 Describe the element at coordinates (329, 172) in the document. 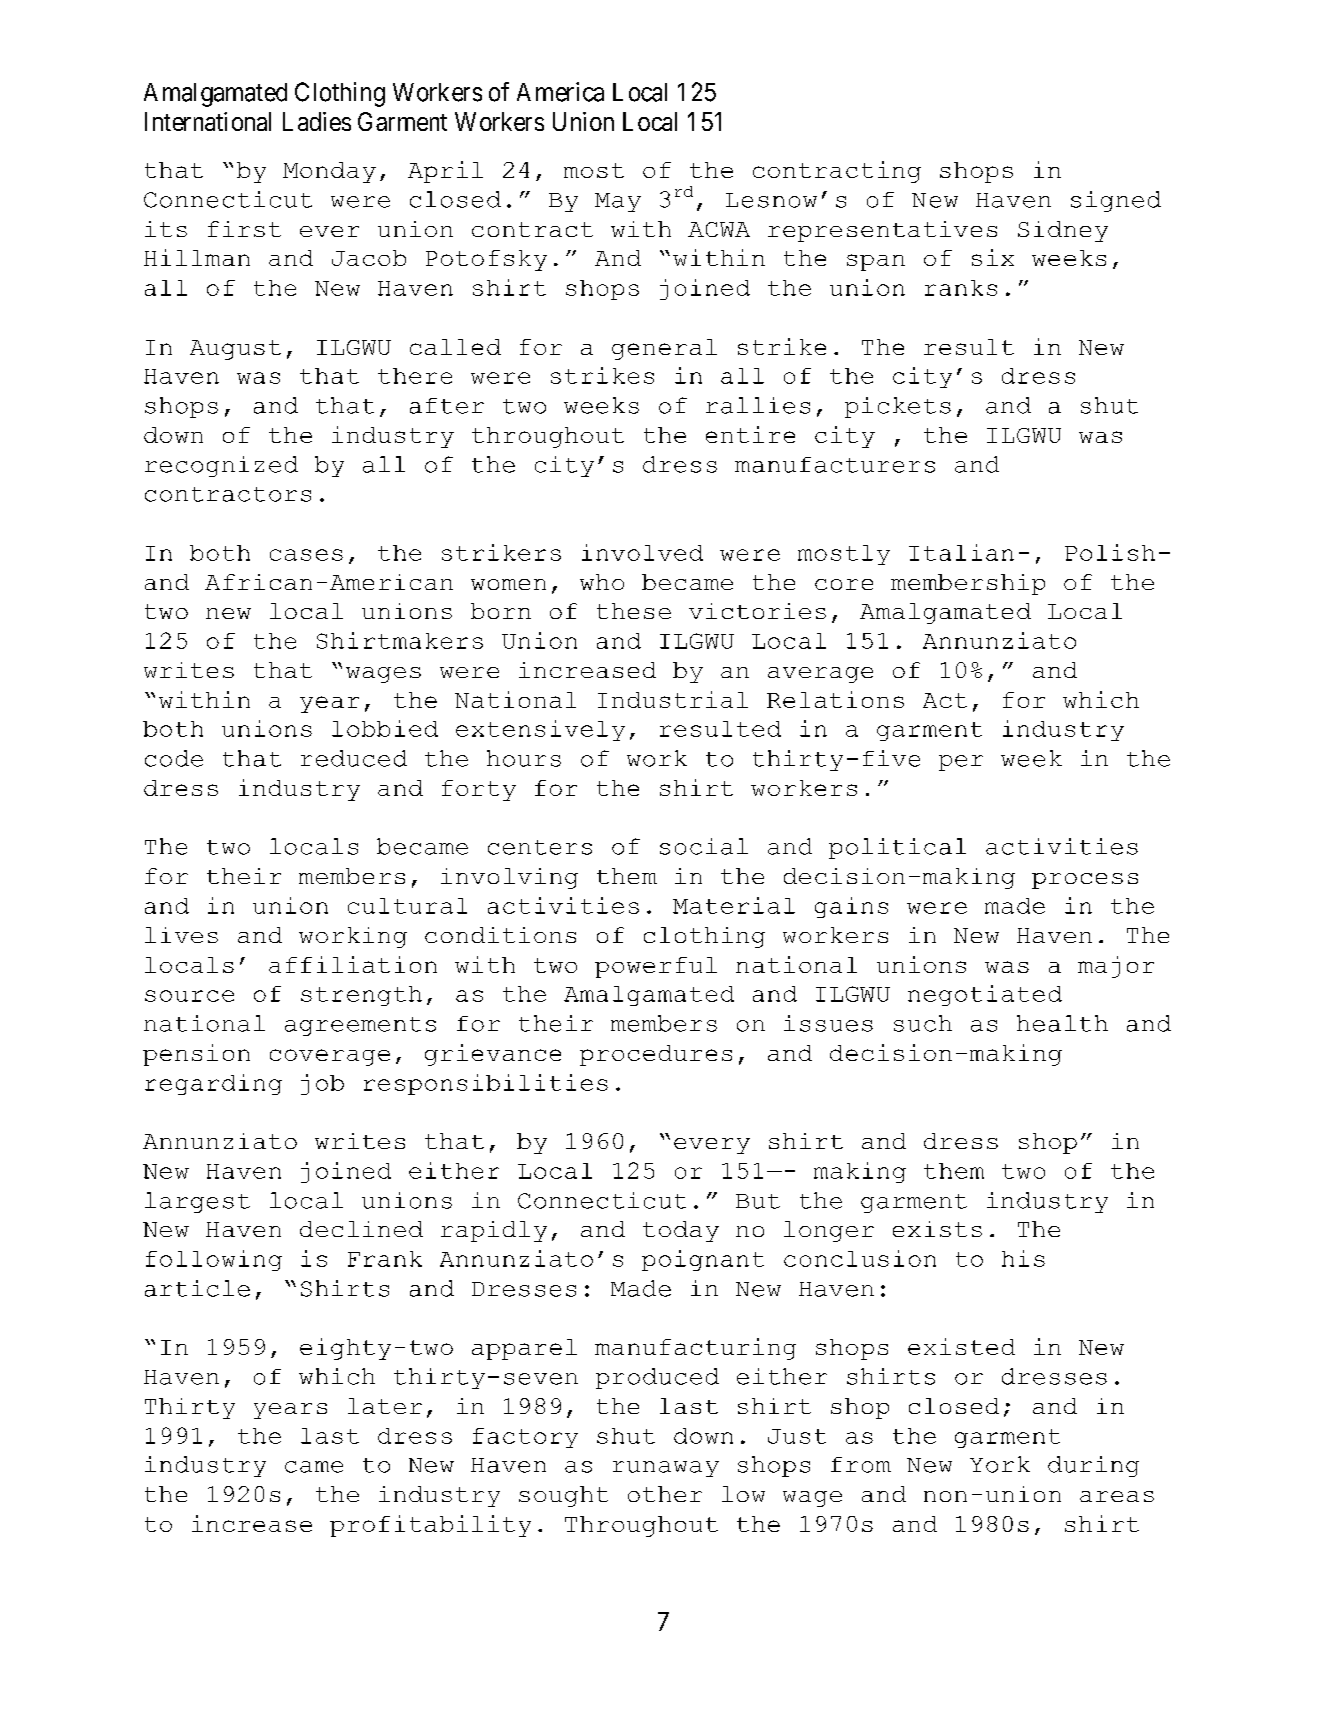

I see `Monday` at that location.
